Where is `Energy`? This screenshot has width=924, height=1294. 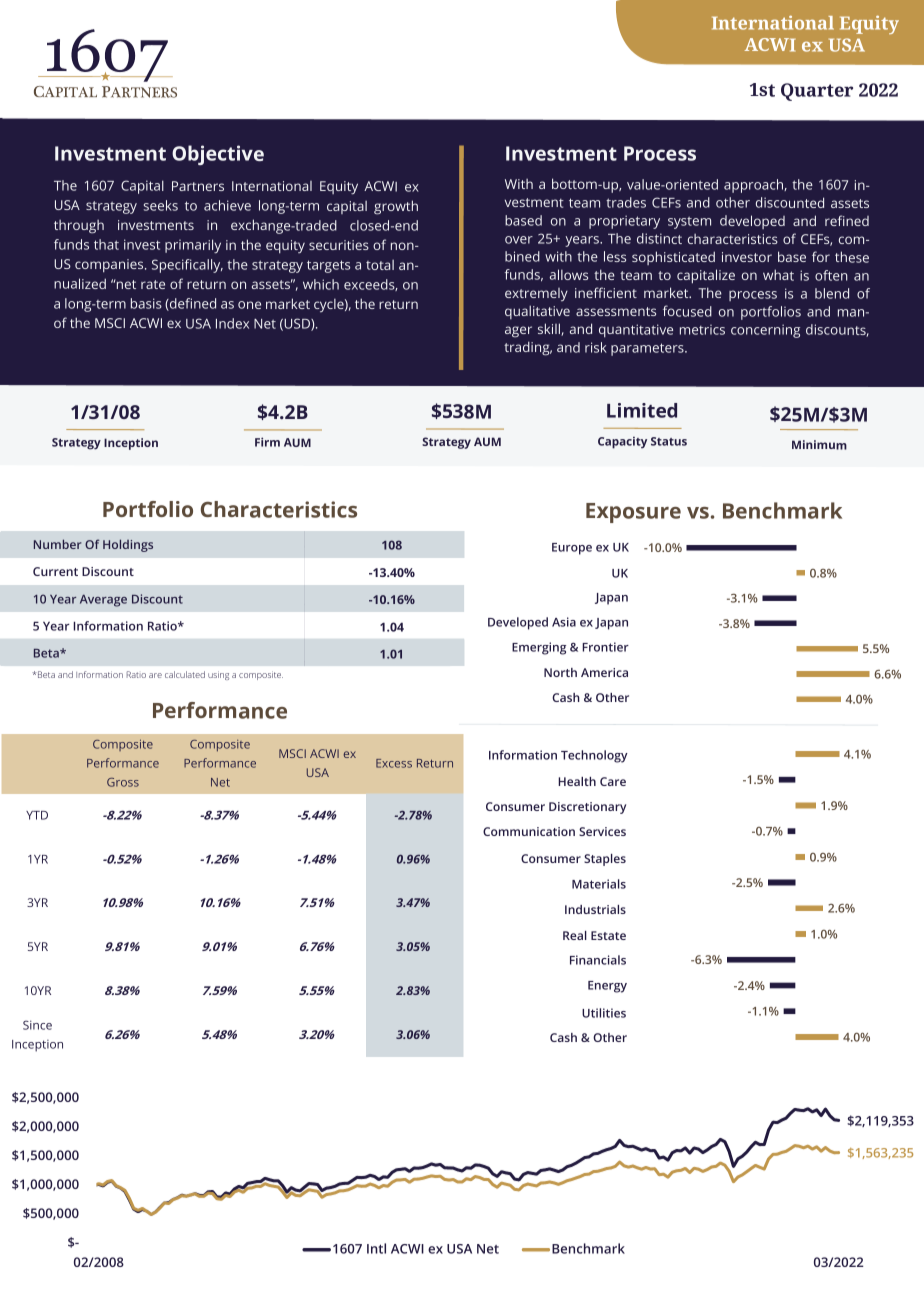 Energy is located at coordinates (607, 987).
